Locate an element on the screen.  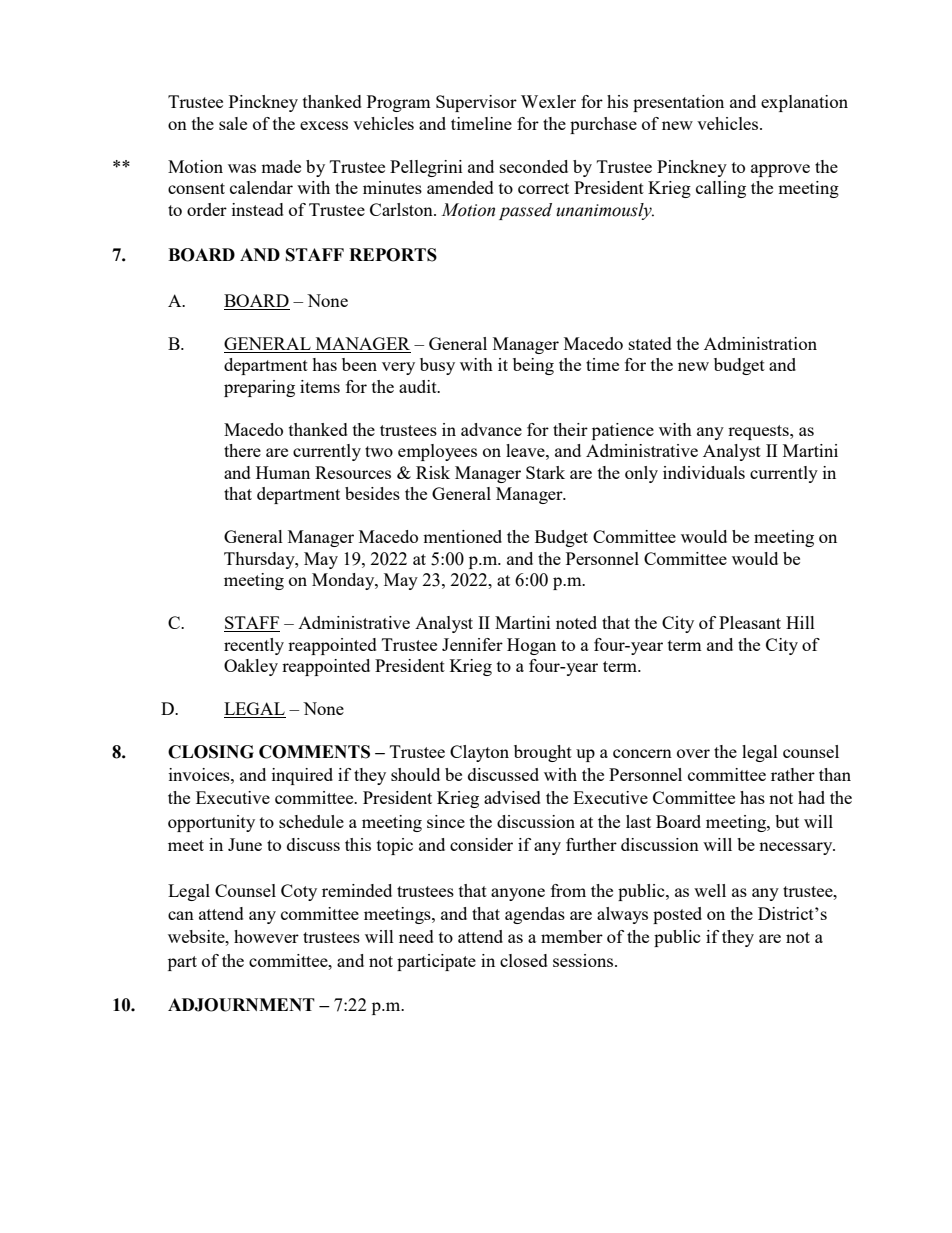
Human is located at coordinates (283, 472).
